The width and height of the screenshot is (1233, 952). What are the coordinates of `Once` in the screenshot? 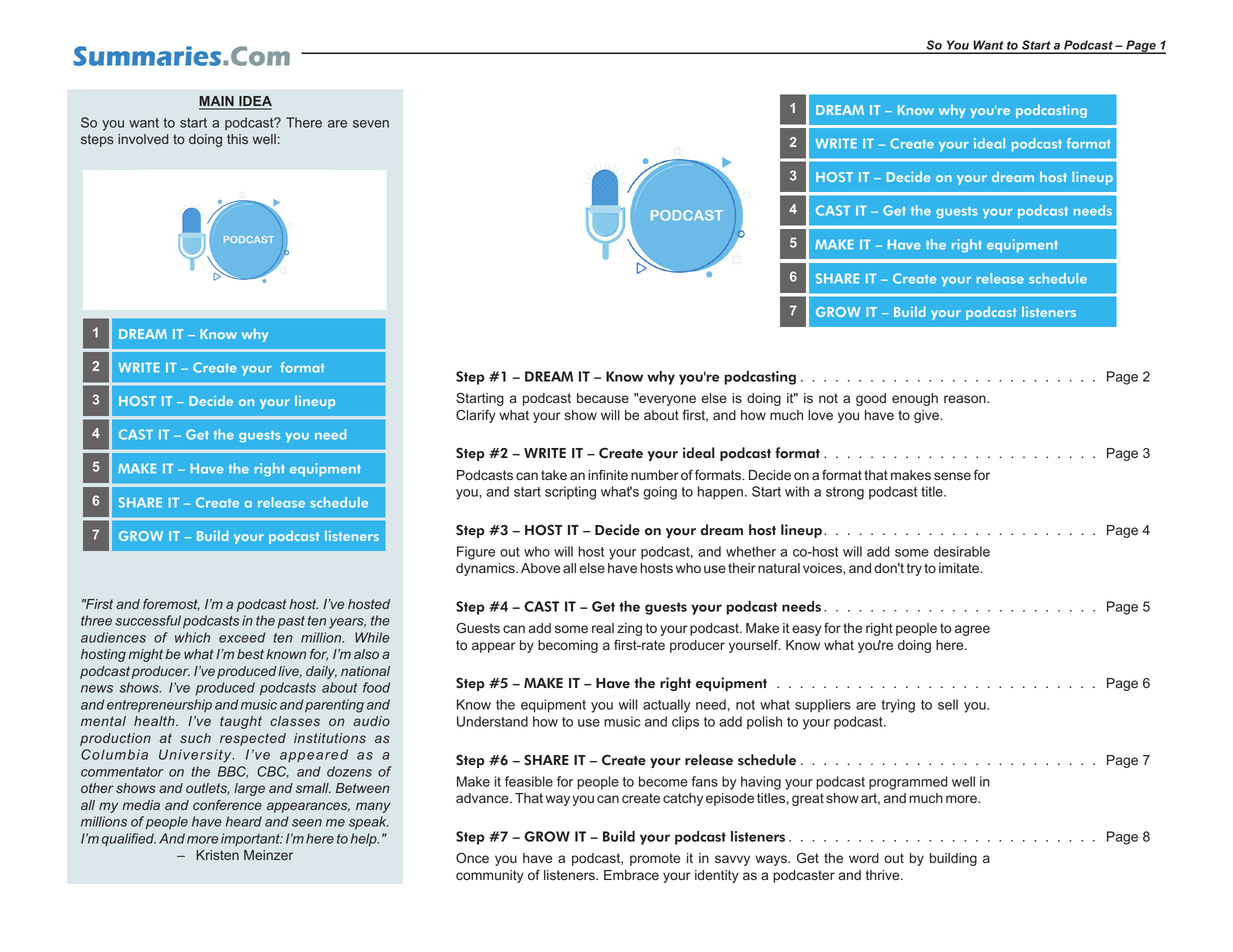 It's located at (472, 858).
